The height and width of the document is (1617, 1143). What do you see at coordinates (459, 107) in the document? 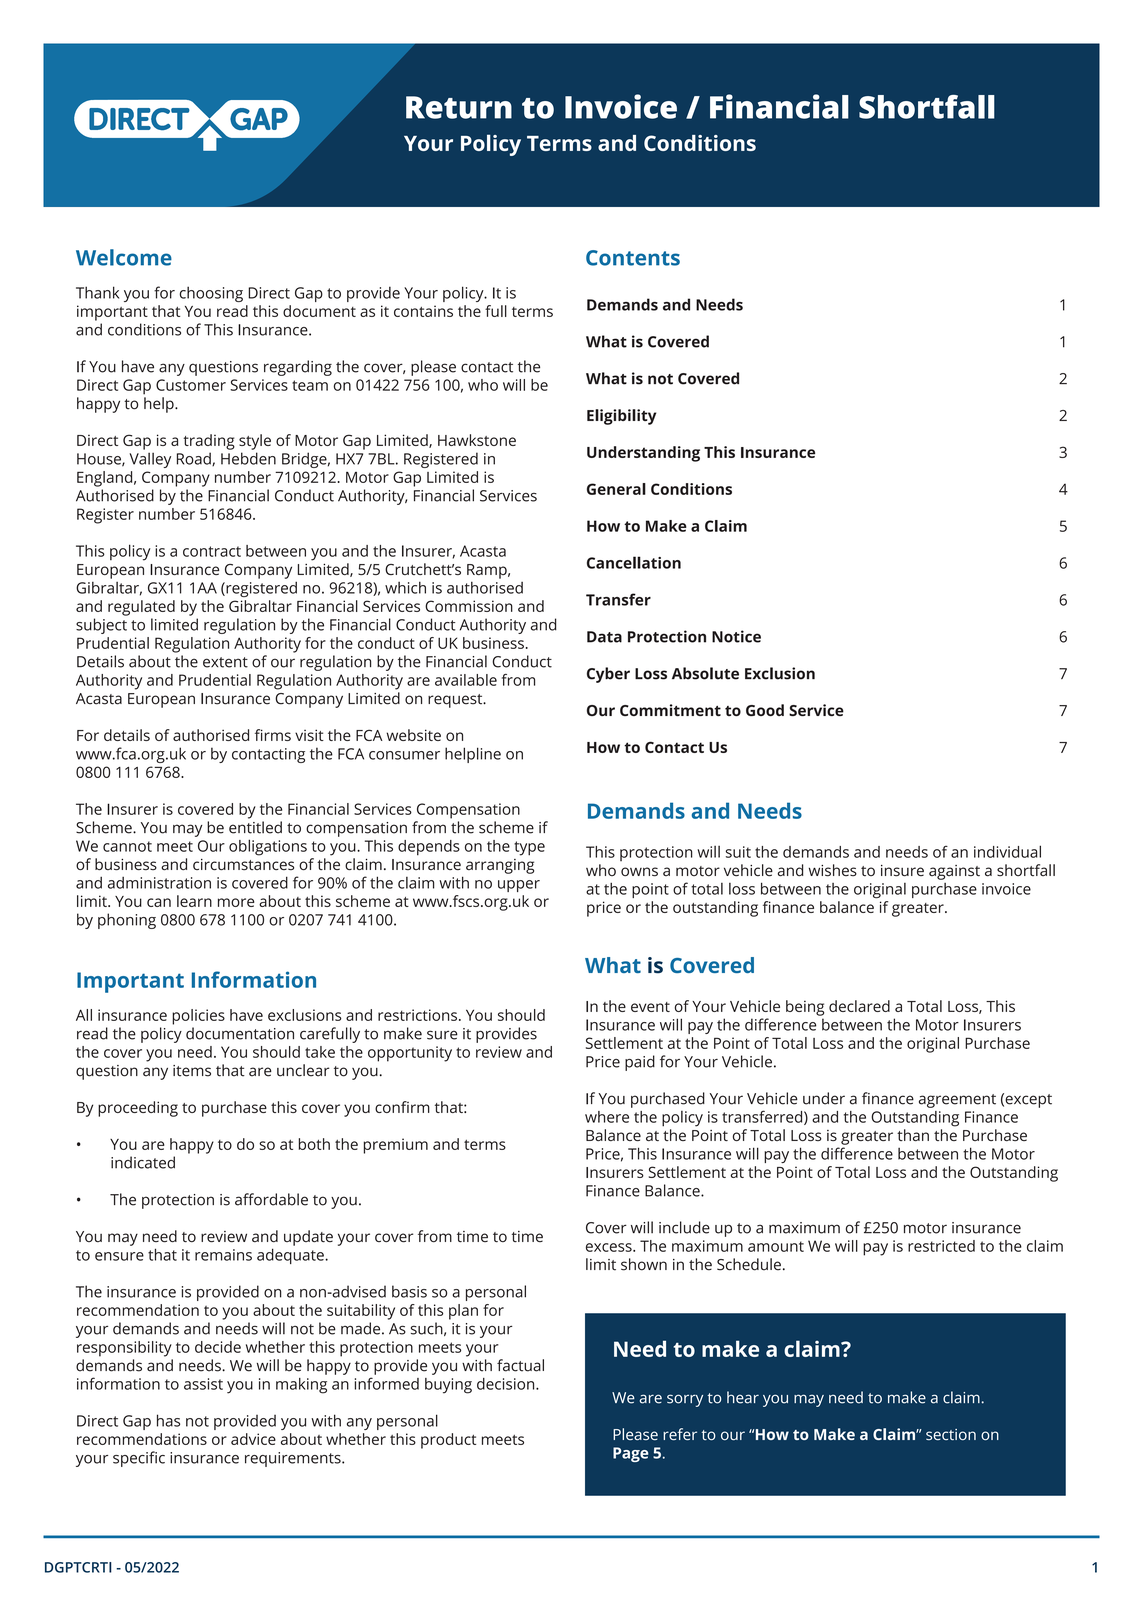
I see `Return` at bounding box center [459, 107].
